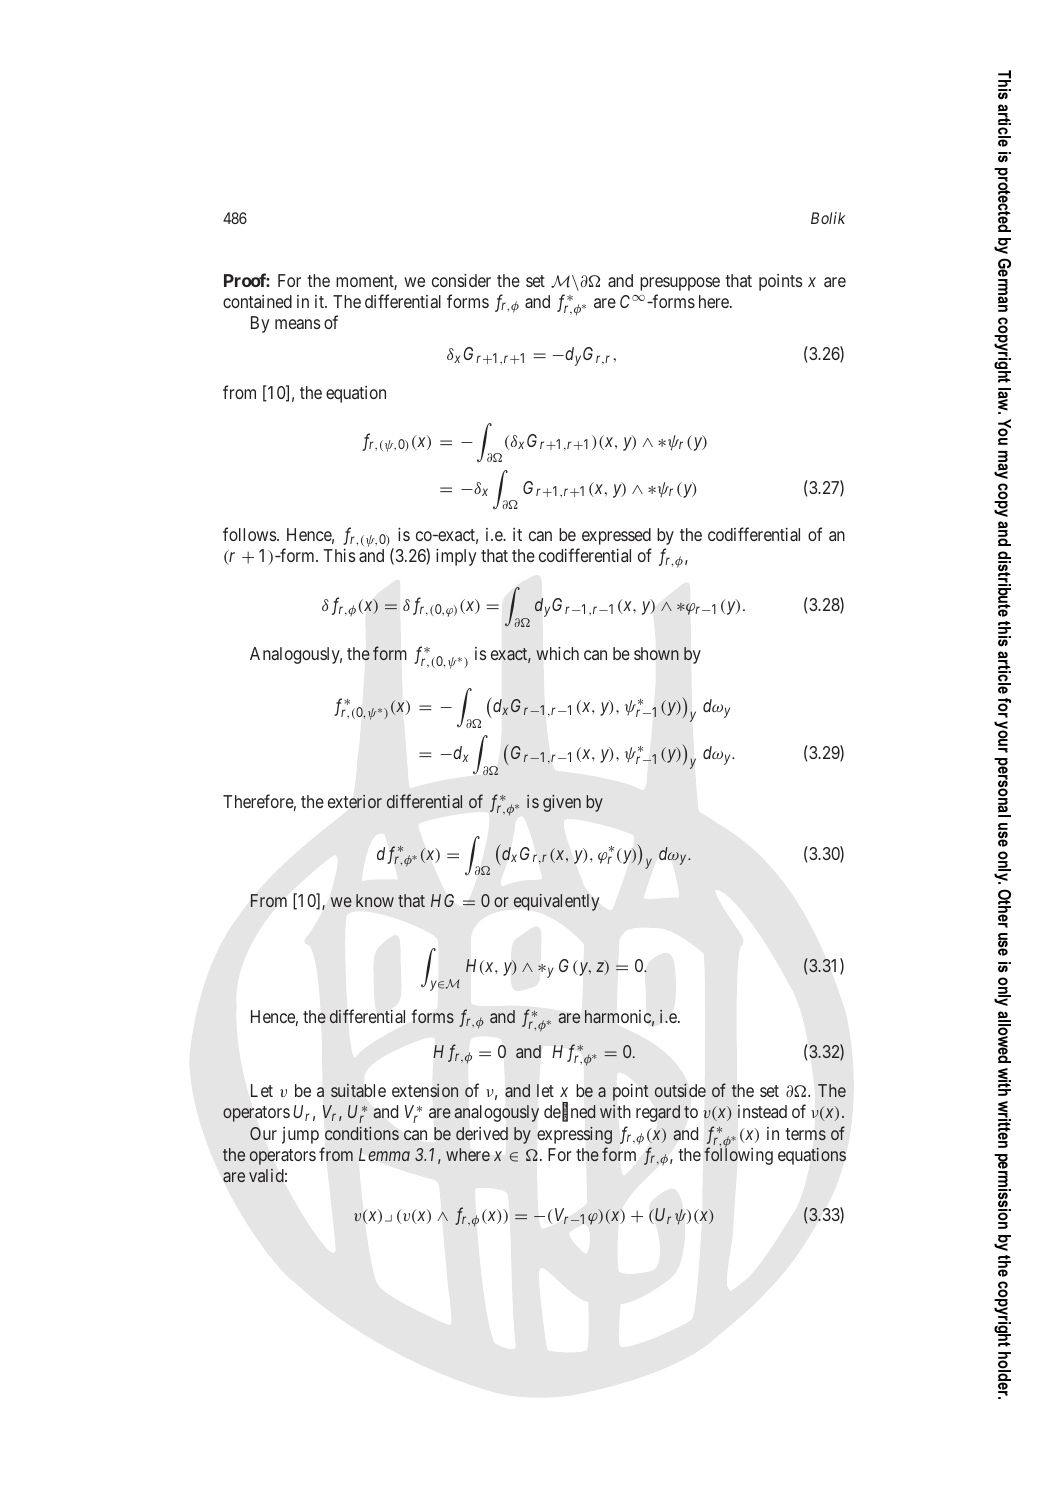 This document has width=1053, height=1491. I want to click on shown, so click(656, 653).
